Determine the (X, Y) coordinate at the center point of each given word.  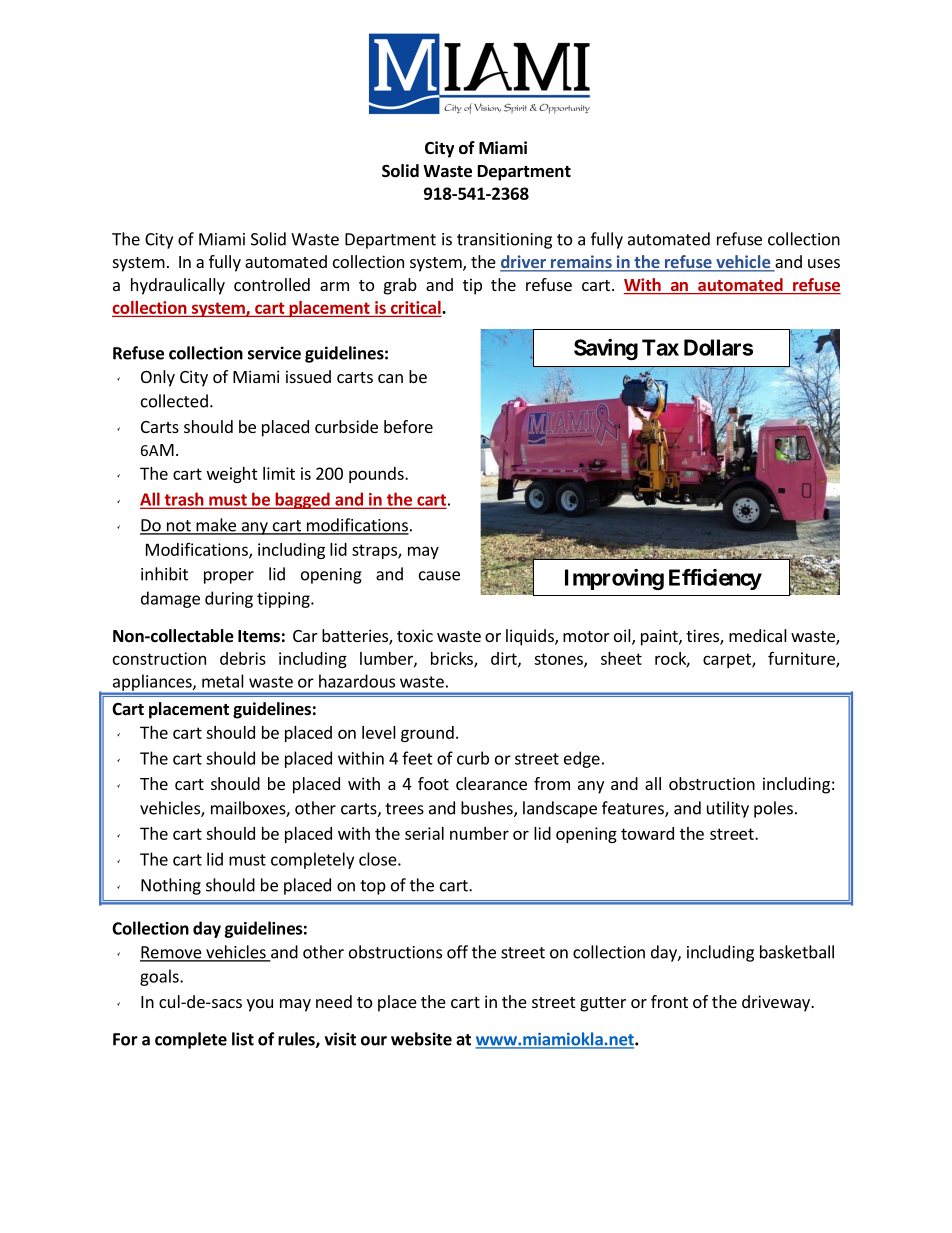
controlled (272, 284)
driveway (777, 1003)
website (421, 1039)
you (260, 1005)
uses (824, 263)
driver (524, 263)
